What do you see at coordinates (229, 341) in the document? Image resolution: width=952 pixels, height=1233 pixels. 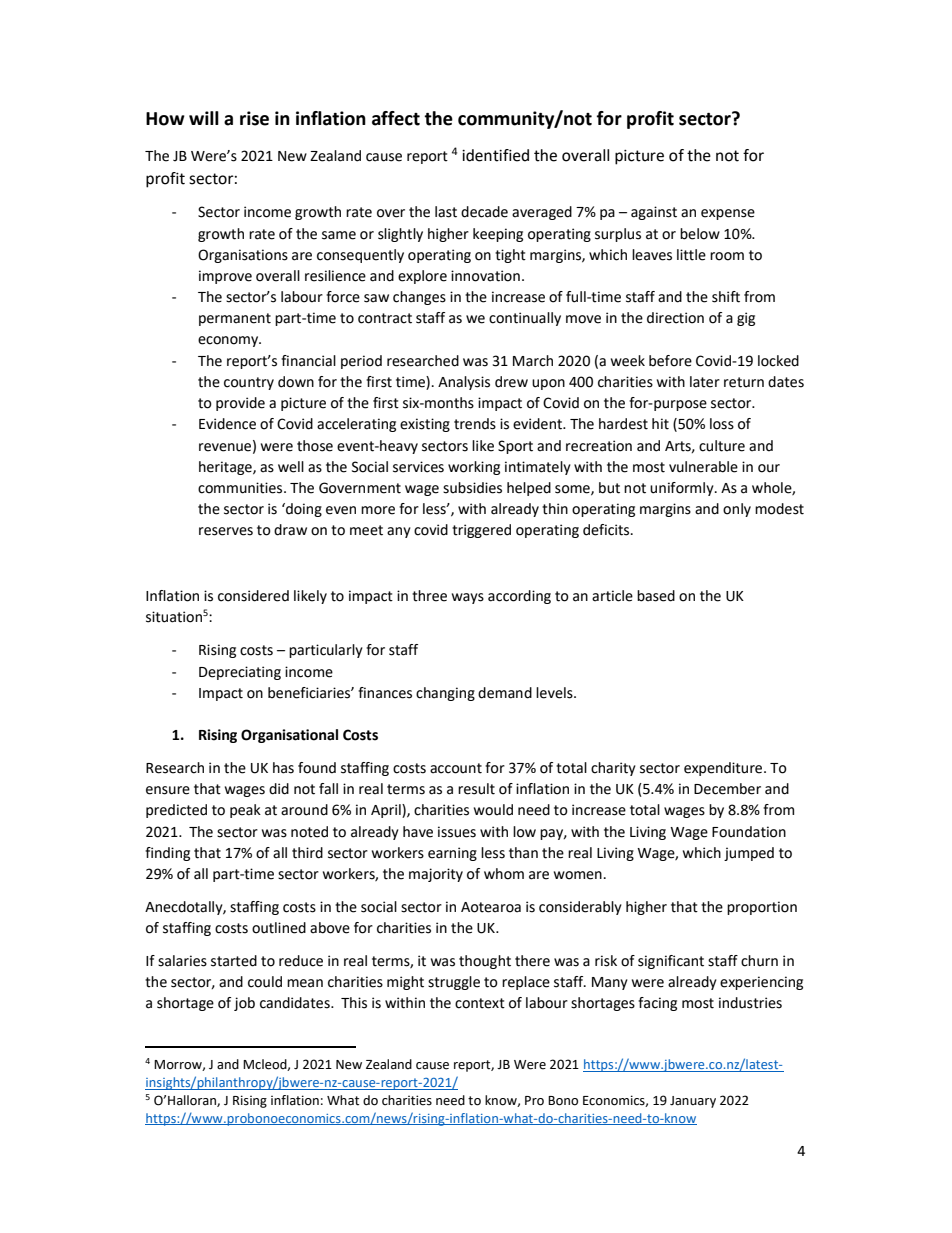 I see `economy` at bounding box center [229, 341].
